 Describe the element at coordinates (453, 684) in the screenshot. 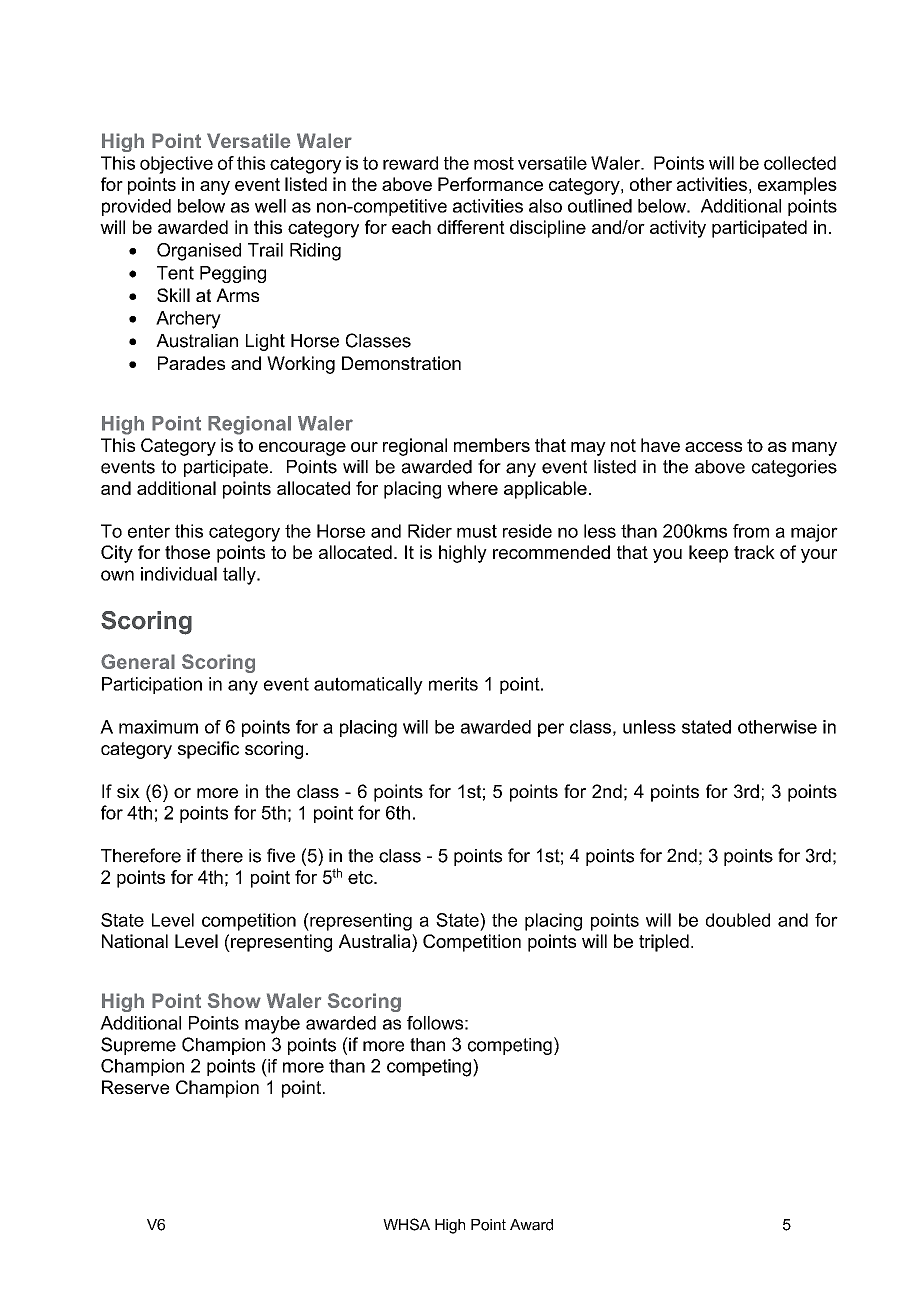

I see `merits` at that location.
